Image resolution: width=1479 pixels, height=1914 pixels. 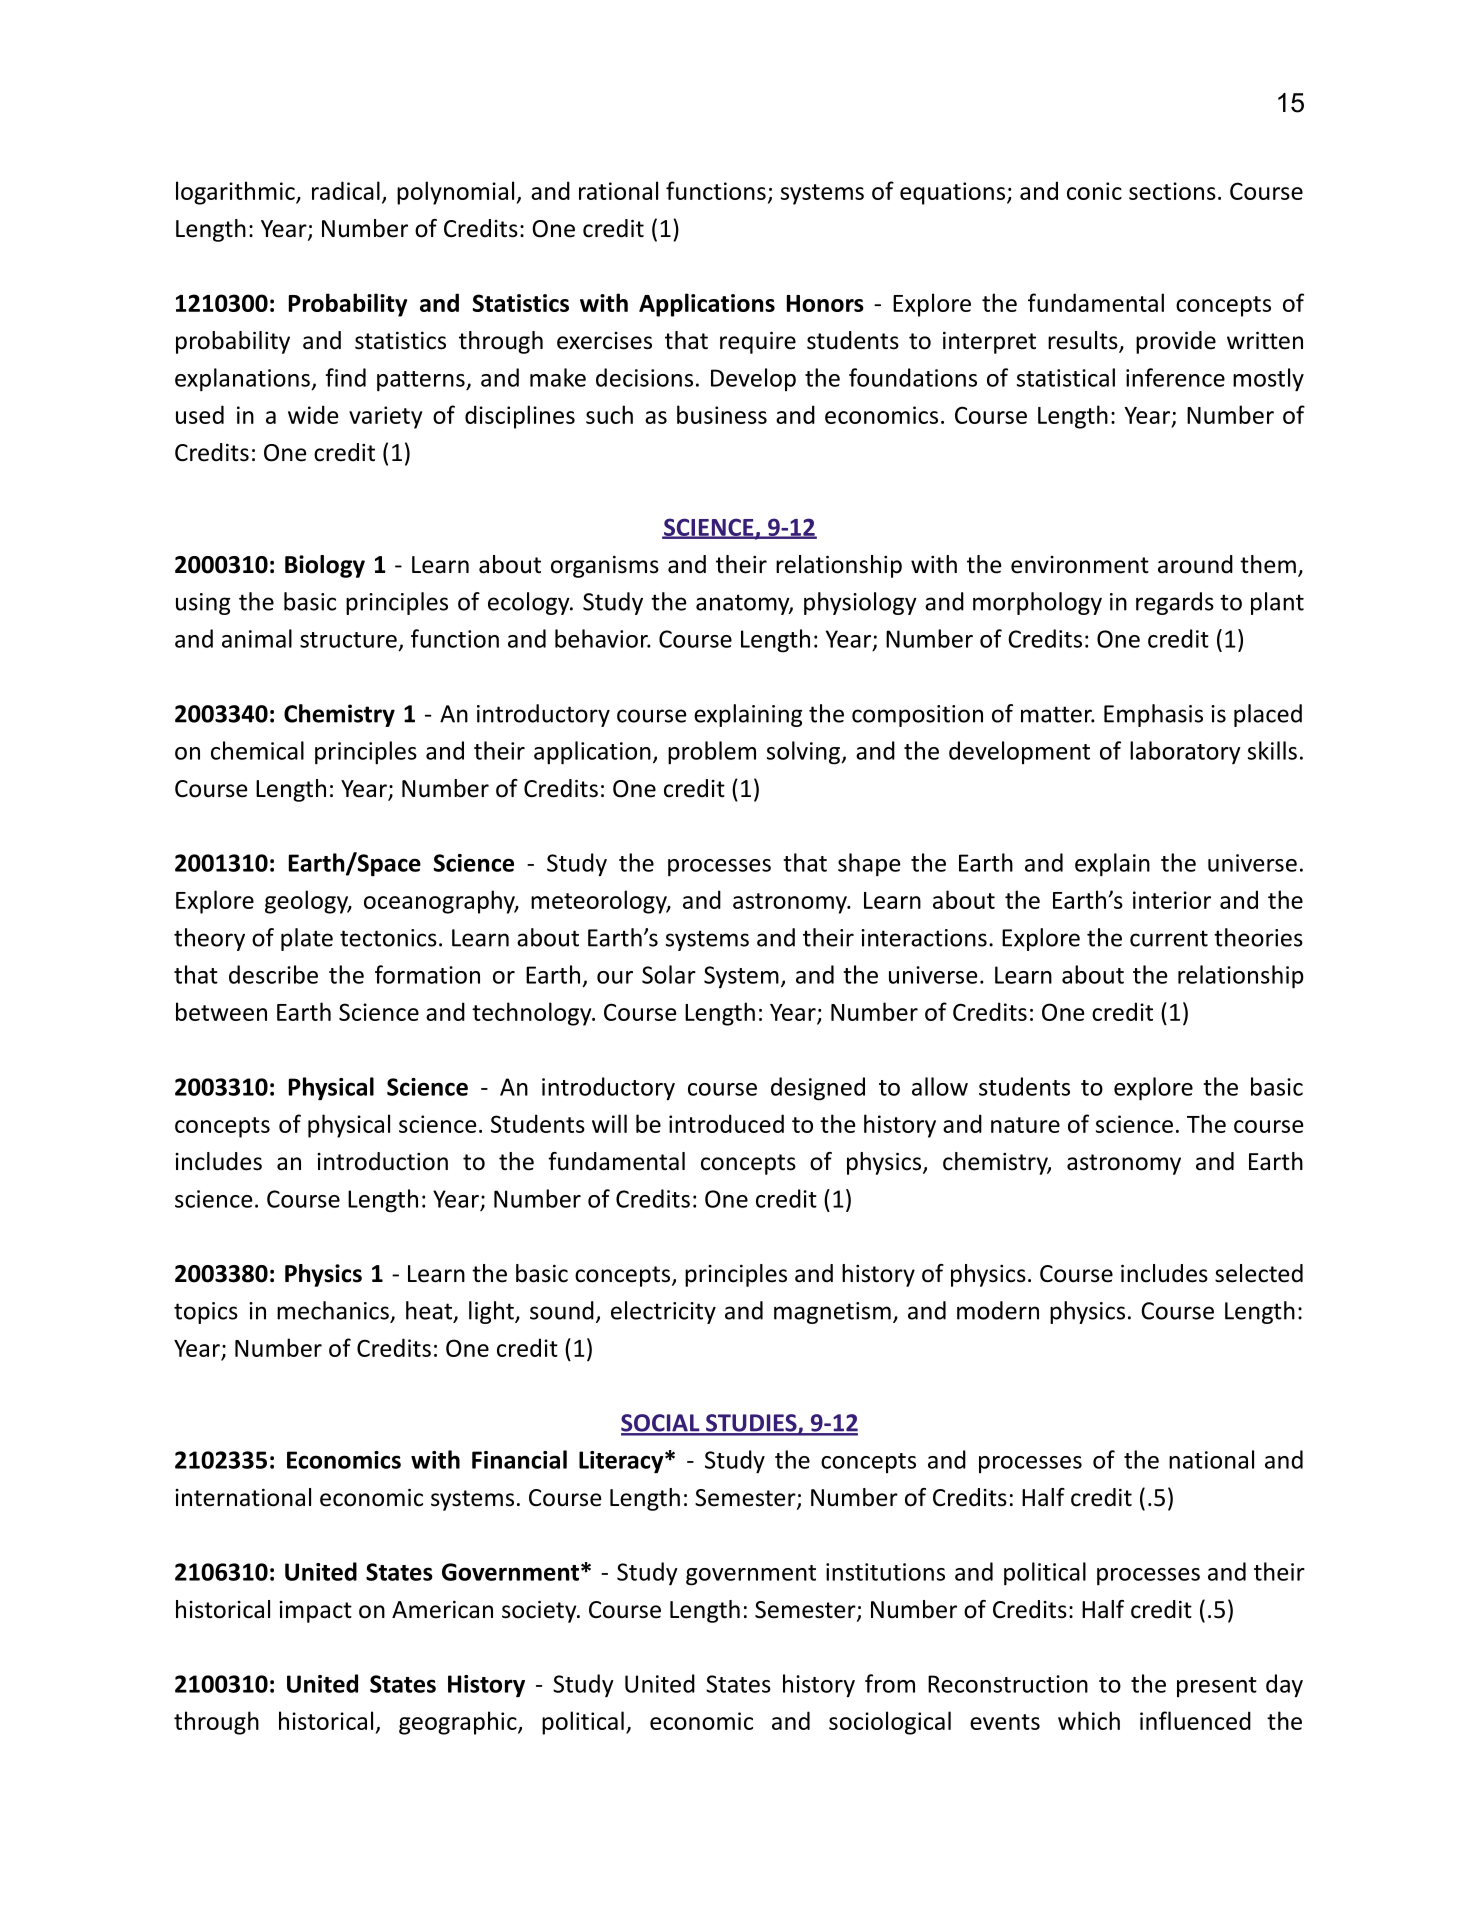 What do you see at coordinates (1175, 603) in the document?
I see `regards` at bounding box center [1175, 603].
